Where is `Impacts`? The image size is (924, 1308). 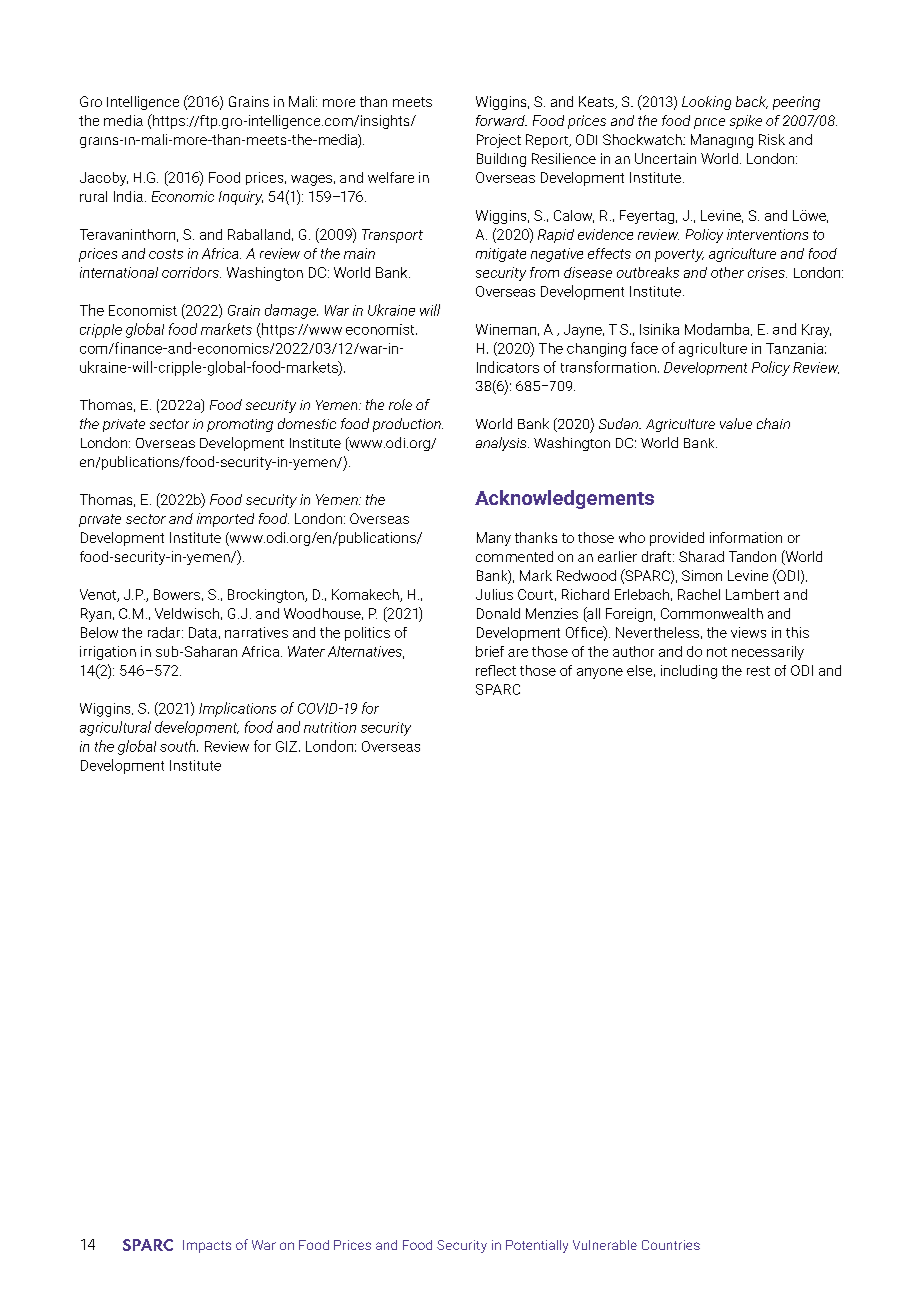
Impacts is located at coordinates (207, 1246).
